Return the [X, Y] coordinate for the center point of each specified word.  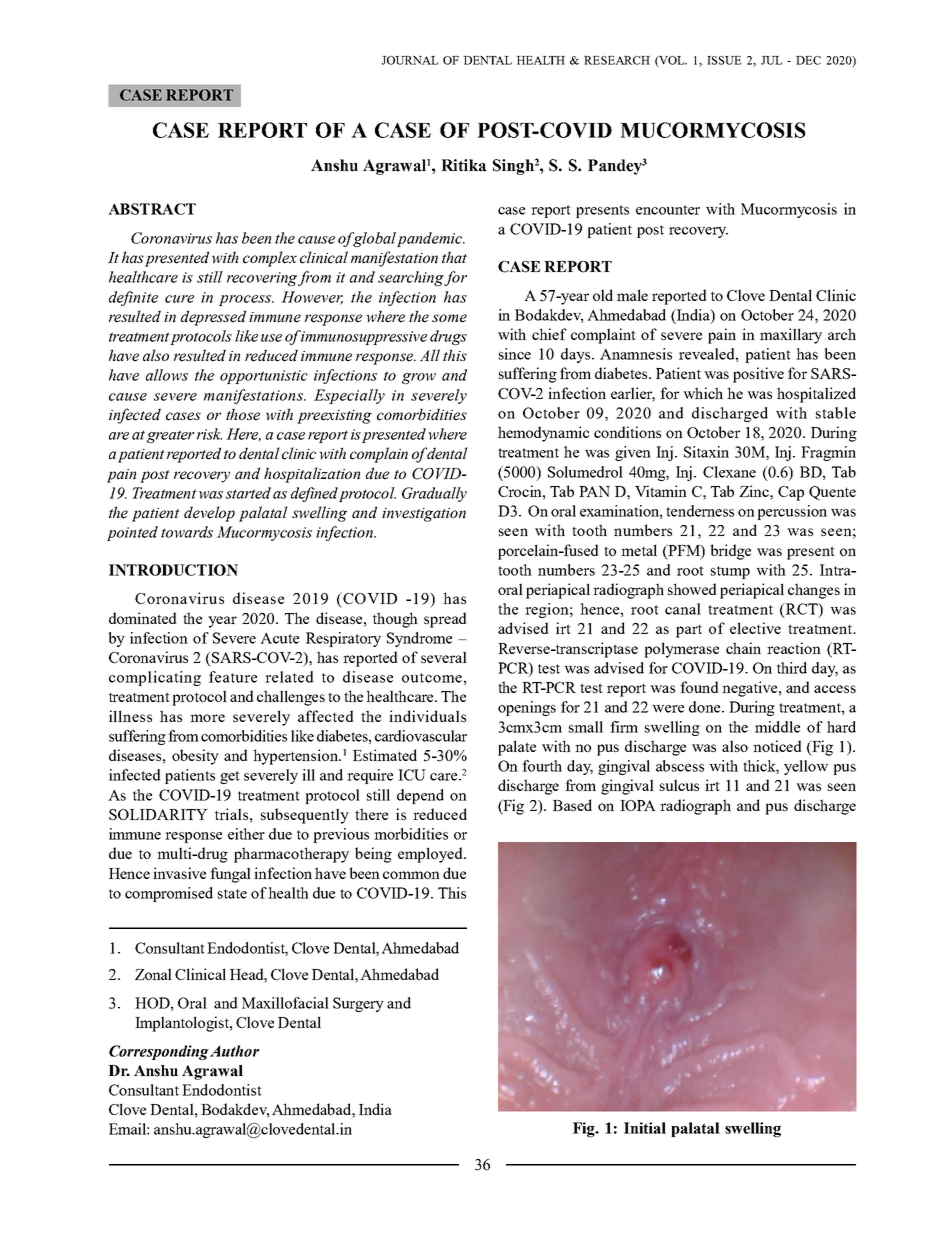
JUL [772, 60]
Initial [645, 1128]
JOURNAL [410, 60]
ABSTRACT [152, 209]
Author [234, 1051]
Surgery [358, 1004]
